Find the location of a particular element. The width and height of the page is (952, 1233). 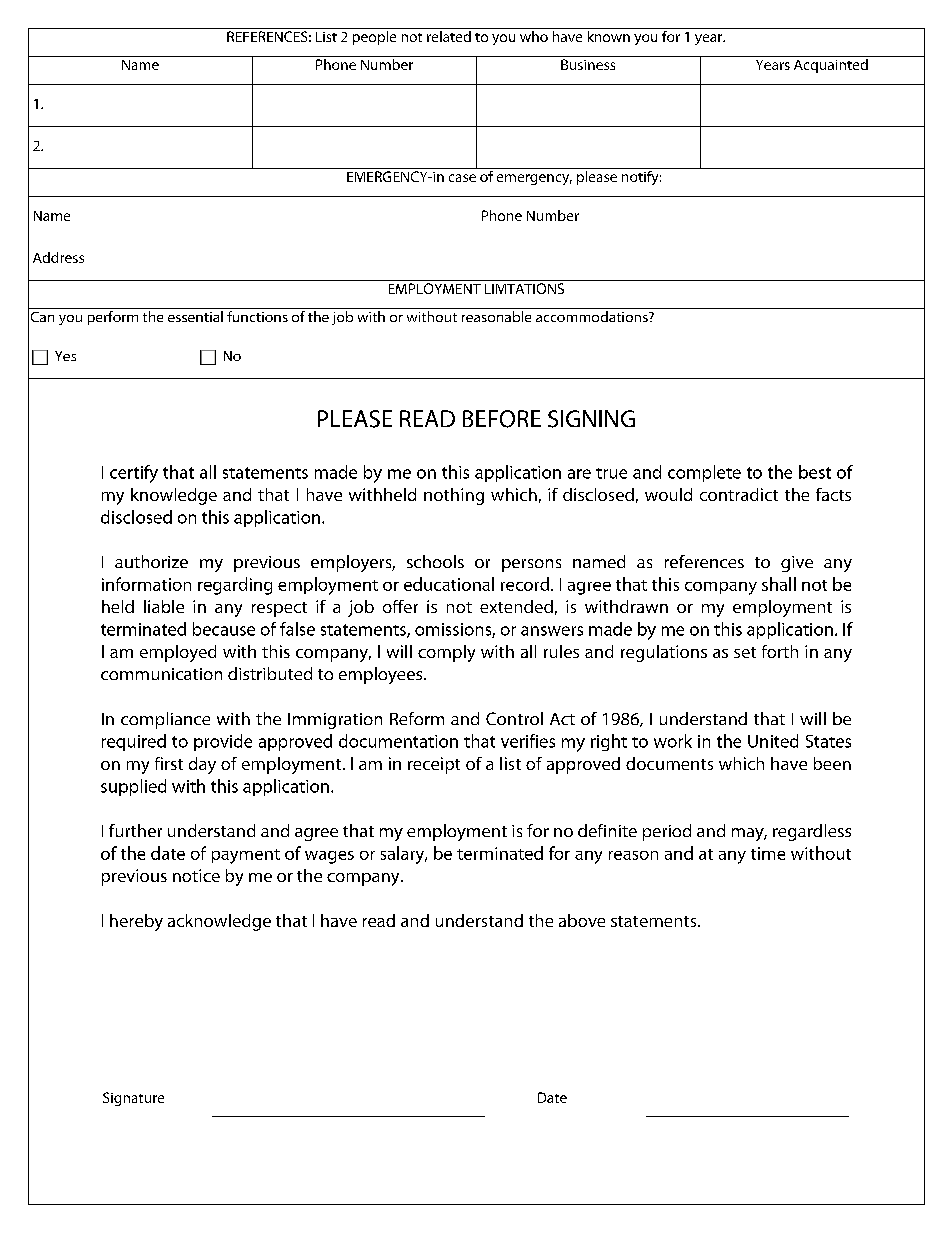

United is located at coordinates (773, 741).
